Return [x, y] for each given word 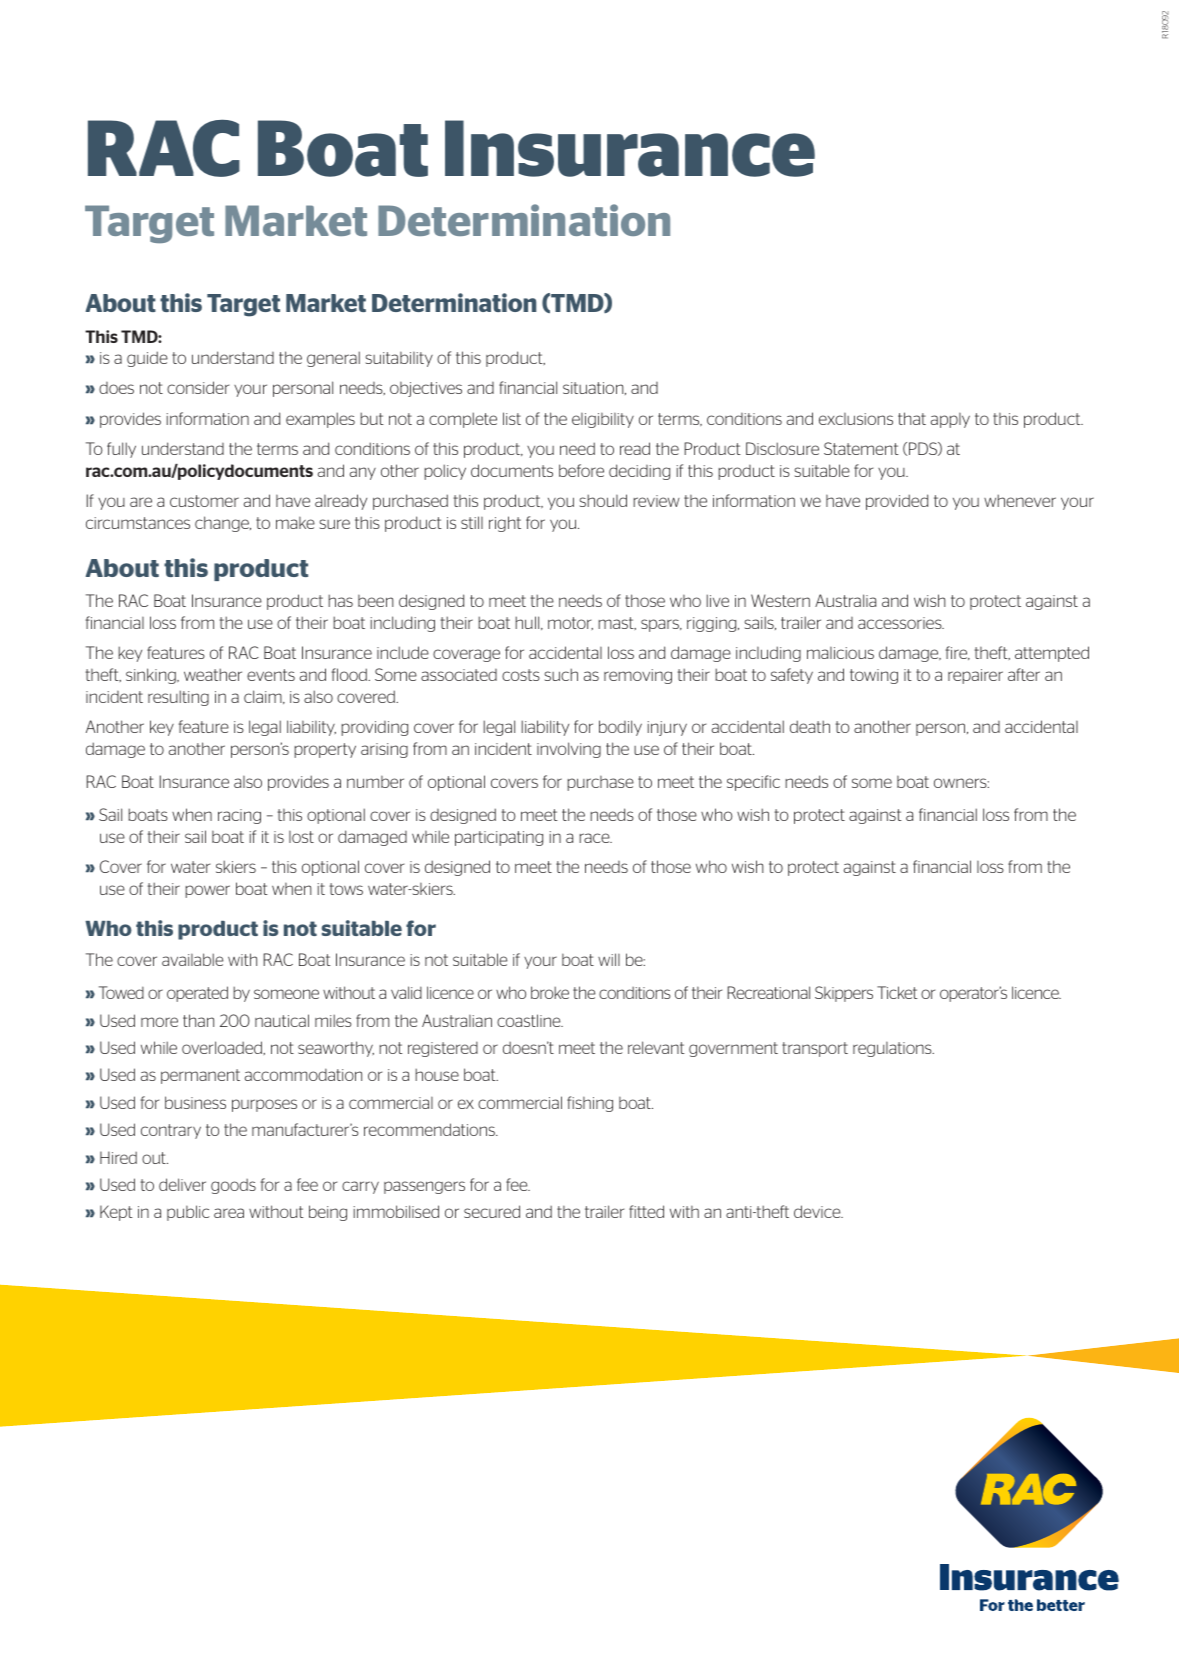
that [912, 418]
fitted [646, 1211]
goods [233, 1186]
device [818, 1211]
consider [198, 387]
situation [594, 388]
